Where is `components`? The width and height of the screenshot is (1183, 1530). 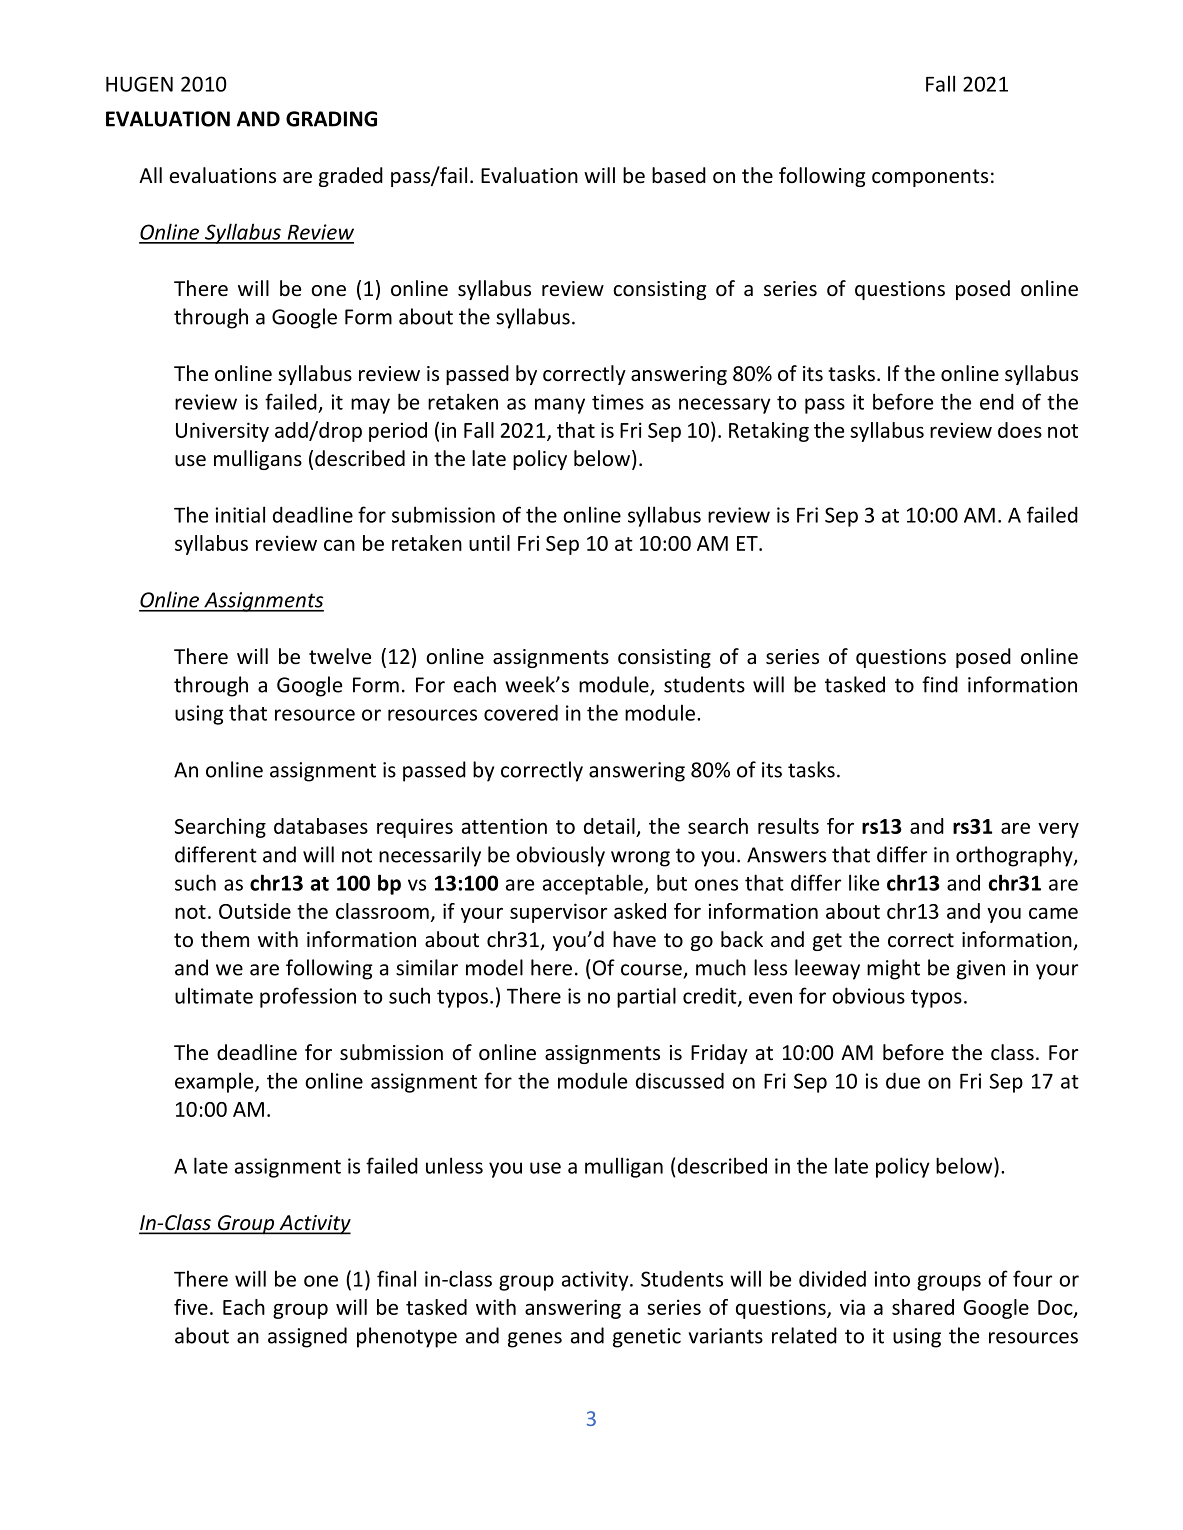 components is located at coordinates (930, 178).
